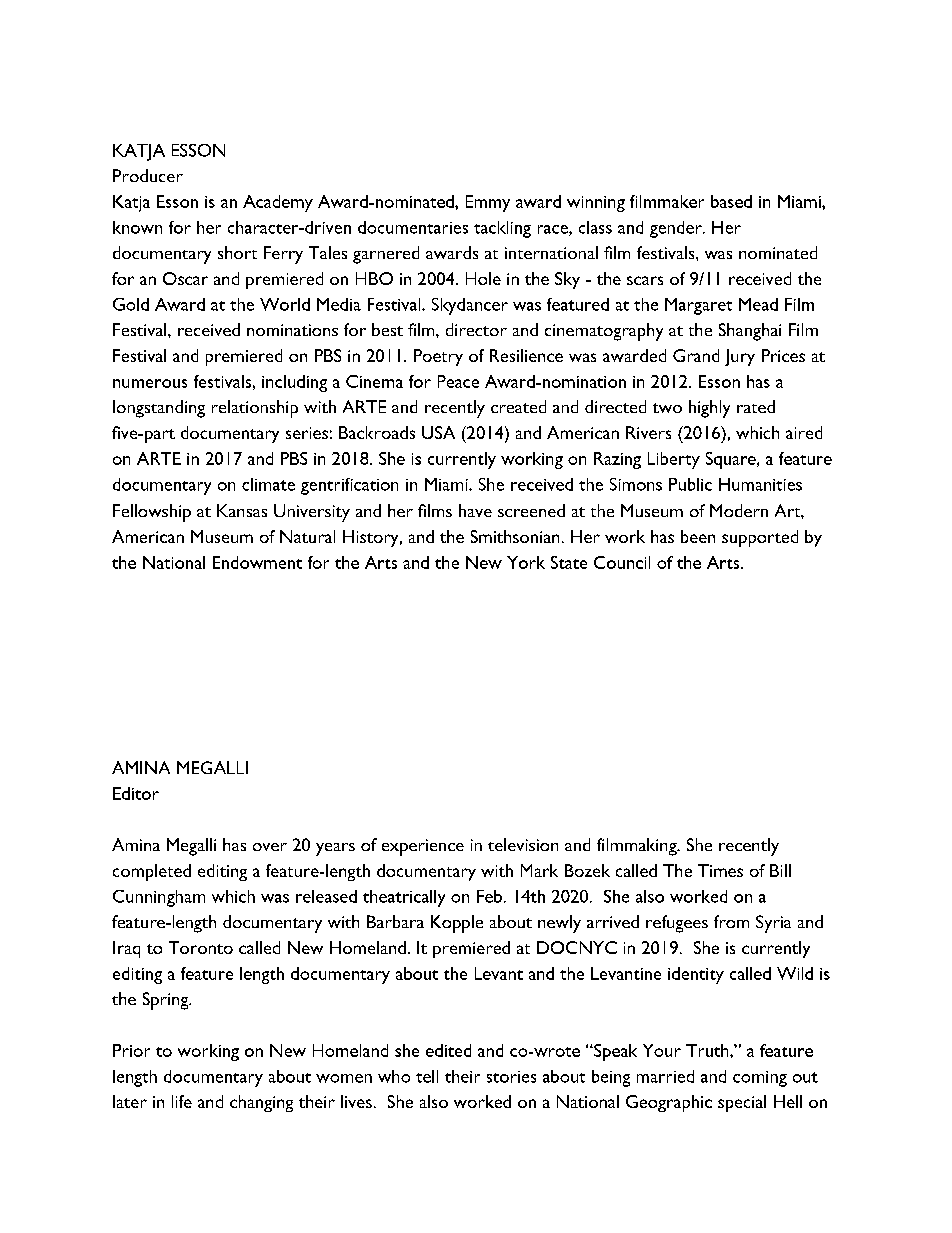 The image size is (952, 1233). I want to click on York, so click(526, 562).
